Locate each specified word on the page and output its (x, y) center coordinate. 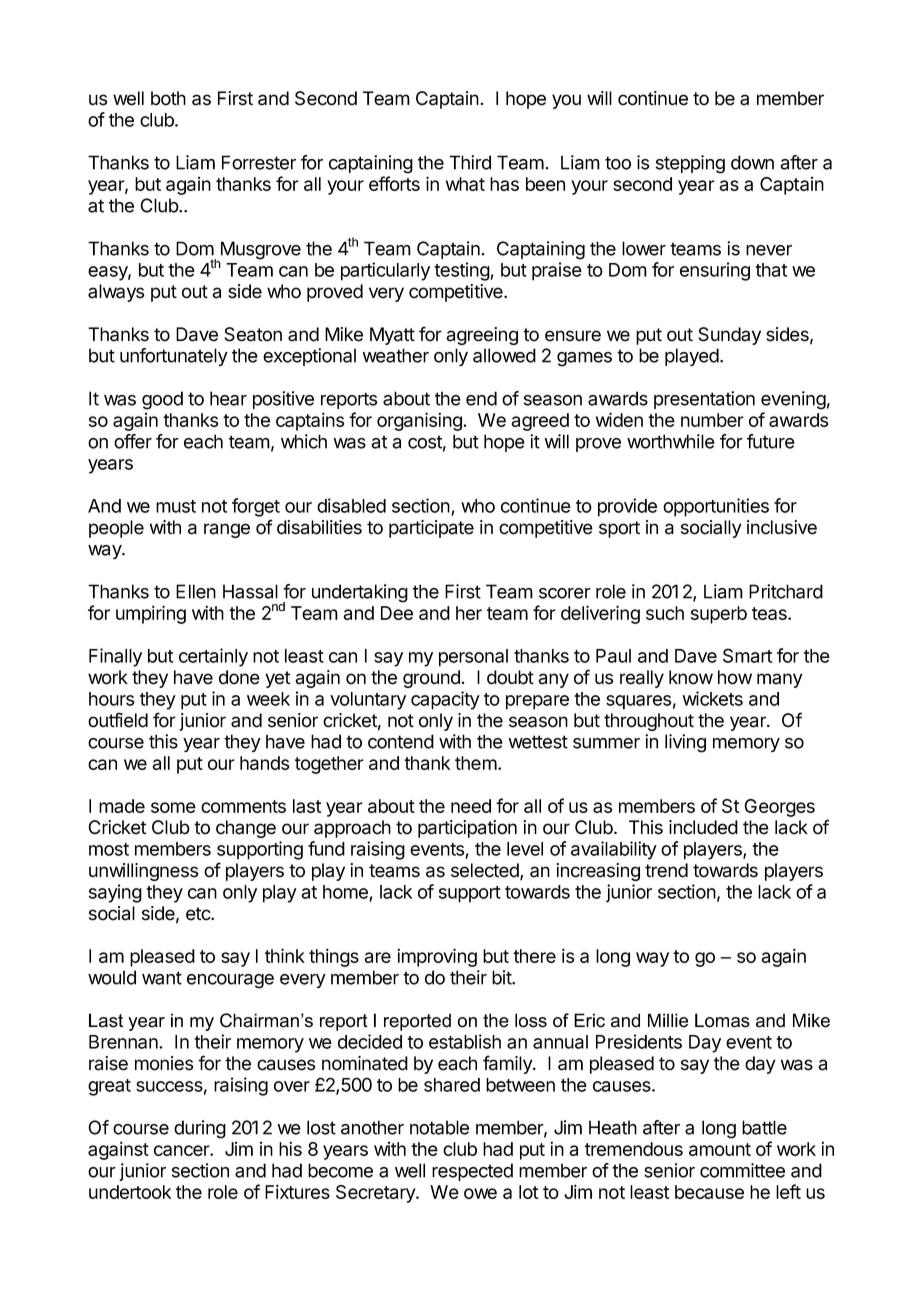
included (703, 827)
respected (472, 1172)
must (176, 506)
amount (720, 1149)
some (173, 807)
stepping (690, 164)
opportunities (716, 507)
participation (467, 829)
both (168, 98)
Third (470, 162)
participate (431, 529)
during (200, 1129)
